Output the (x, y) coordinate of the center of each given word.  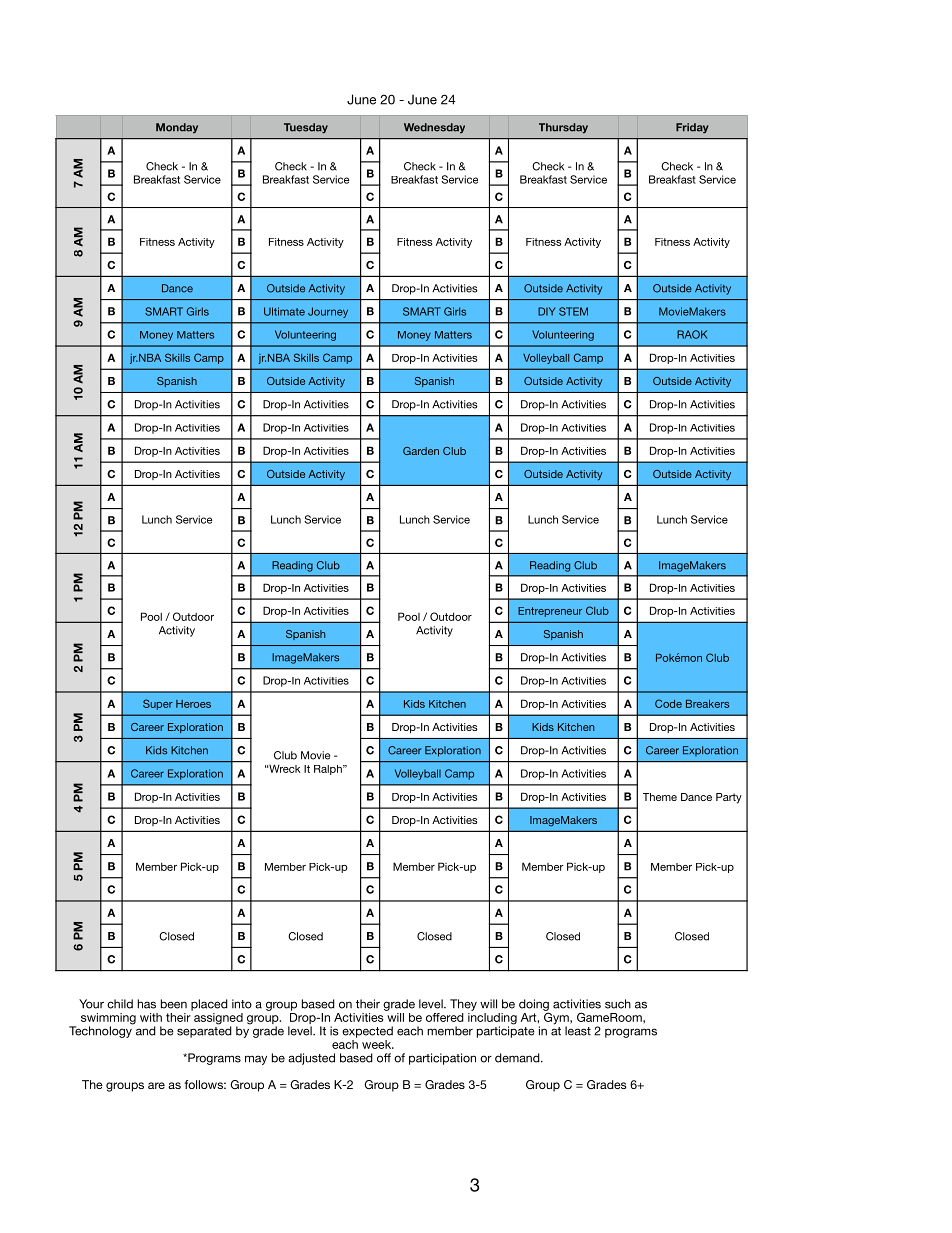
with (151, 1017)
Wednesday (434, 128)
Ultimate (284, 311)
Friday (692, 128)
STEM (573, 311)
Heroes (193, 704)
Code (668, 703)
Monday (177, 128)
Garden (421, 451)
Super (158, 704)
